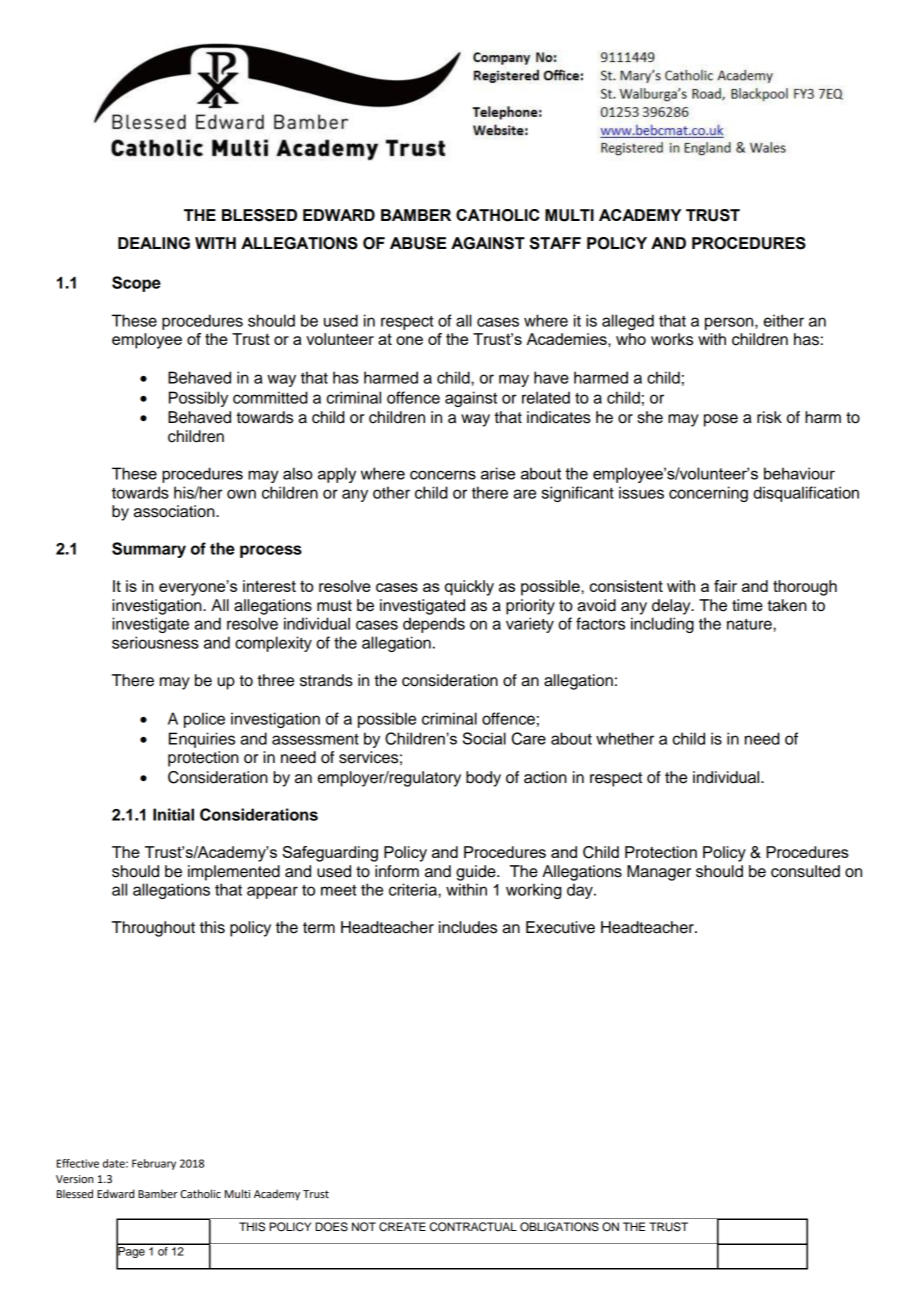 This image has width=924, height=1308. Describe the element at coordinates (154, 1164) in the image. I see `February` at that location.
